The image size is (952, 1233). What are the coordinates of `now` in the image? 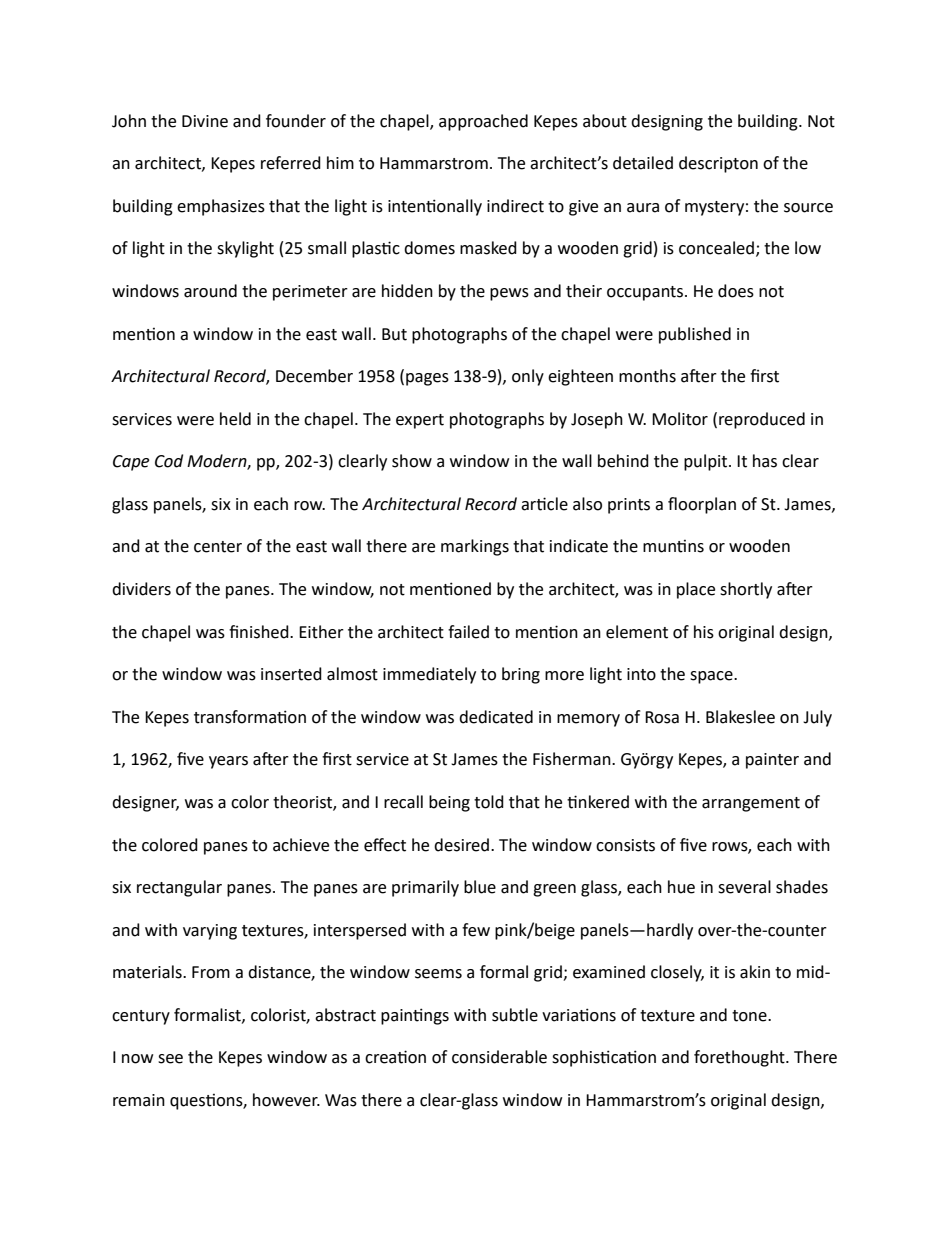 It's located at (137, 1059).
